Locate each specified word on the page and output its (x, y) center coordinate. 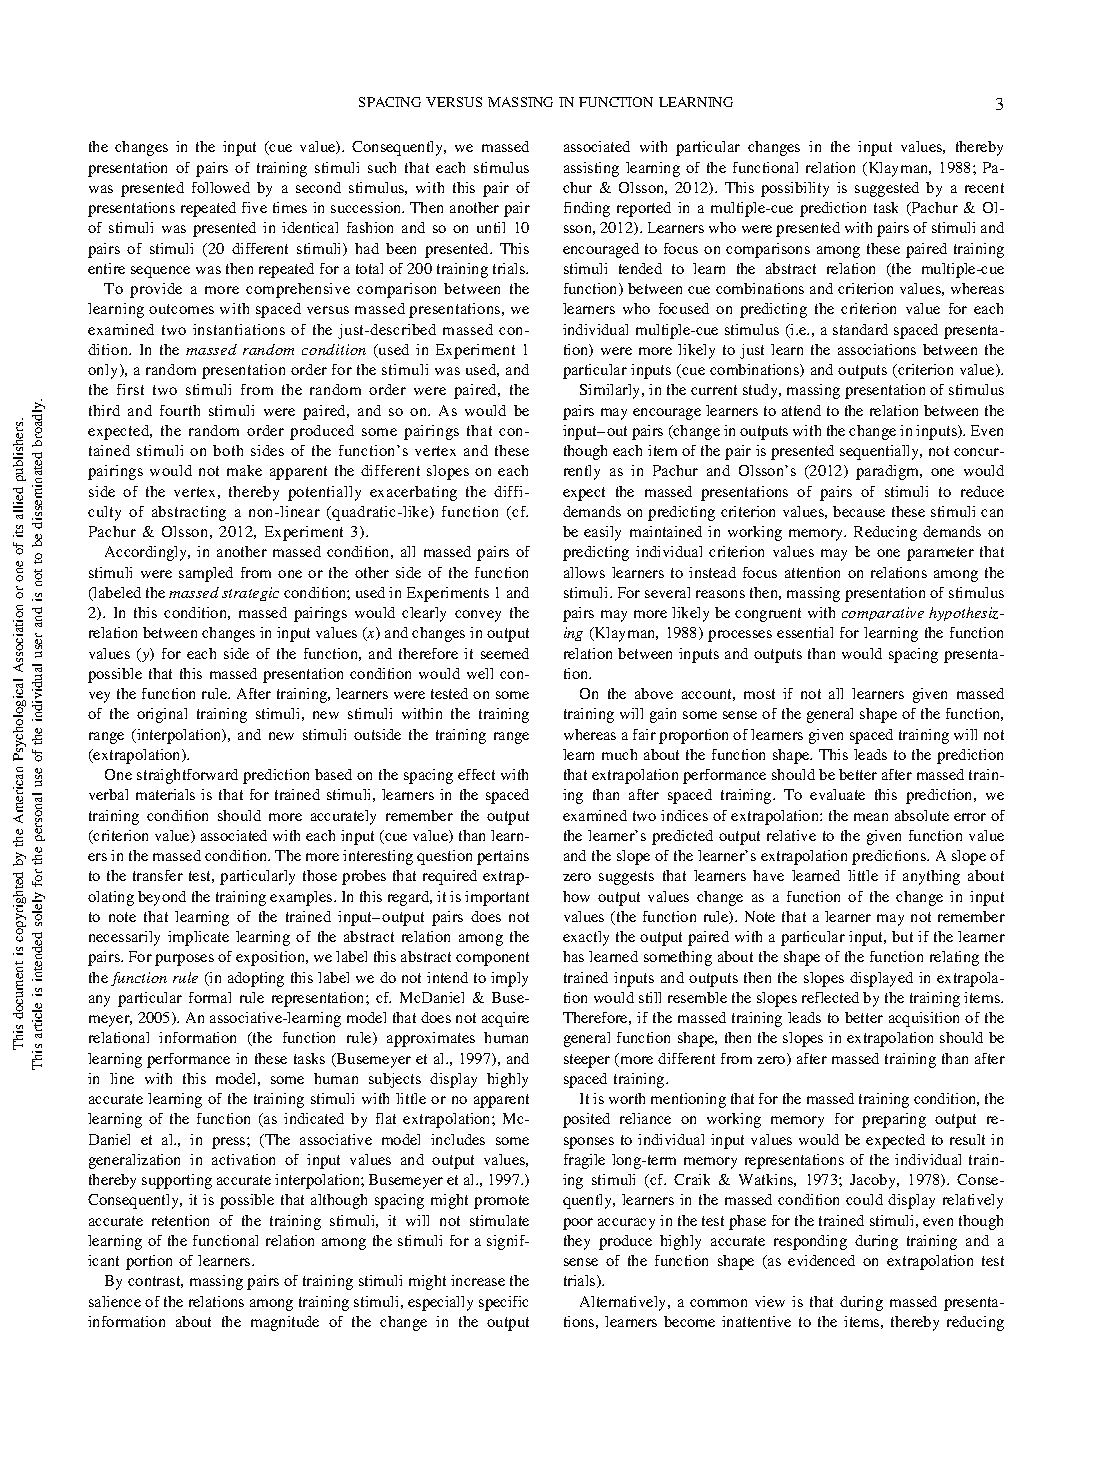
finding (587, 209)
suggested (887, 189)
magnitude (285, 1323)
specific (503, 1303)
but (902, 936)
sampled (206, 574)
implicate (198, 938)
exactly (586, 938)
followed (221, 187)
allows (584, 572)
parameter (940, 554)
